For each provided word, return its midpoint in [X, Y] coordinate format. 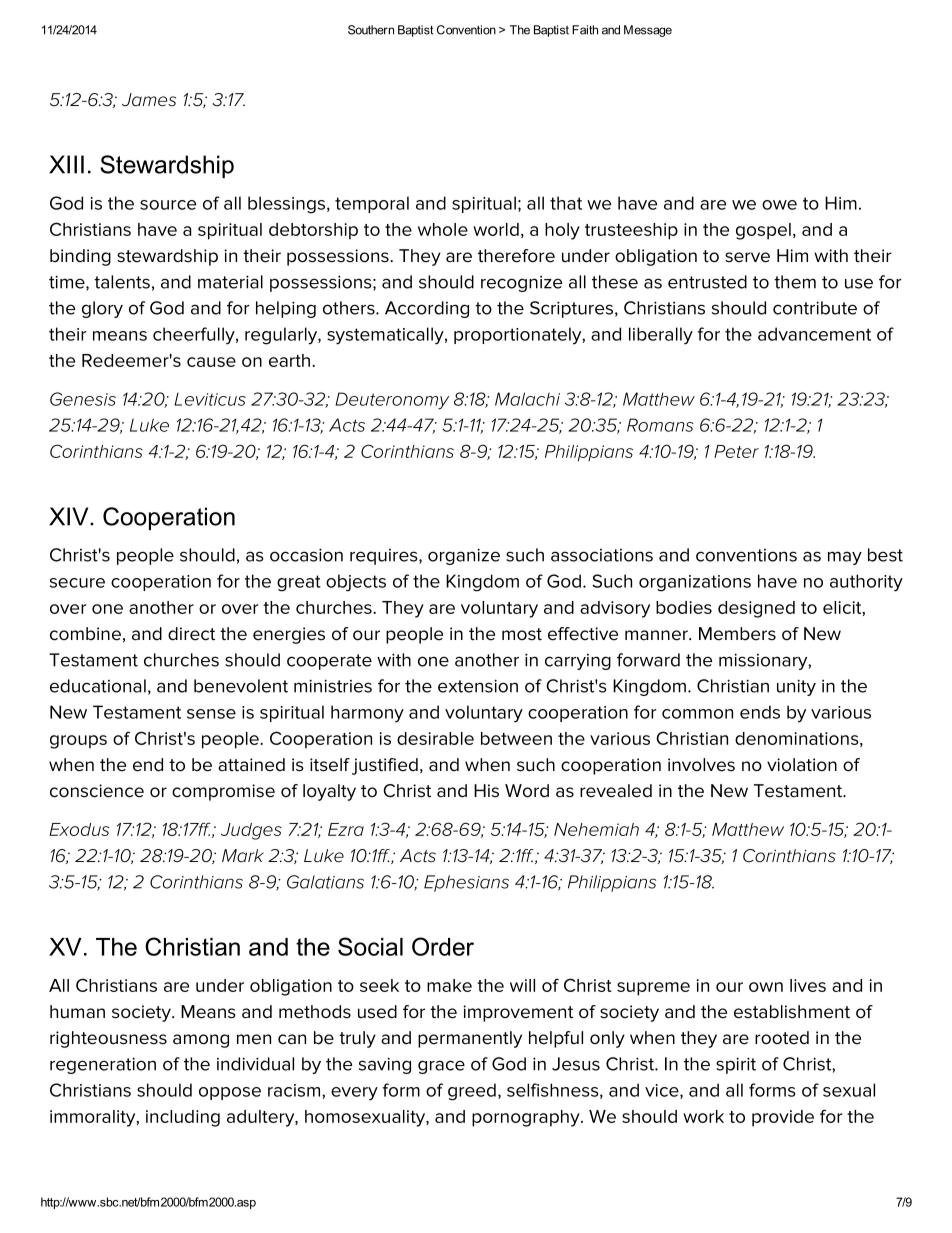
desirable [435, 738]
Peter [736, 451]
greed [472, 1092]
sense [211, 714]
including [183, 1118]
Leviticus [210, 399]
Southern [371, 30]
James [149, 100]
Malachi [527, 399]
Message [648, 31]
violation [802, 765]
